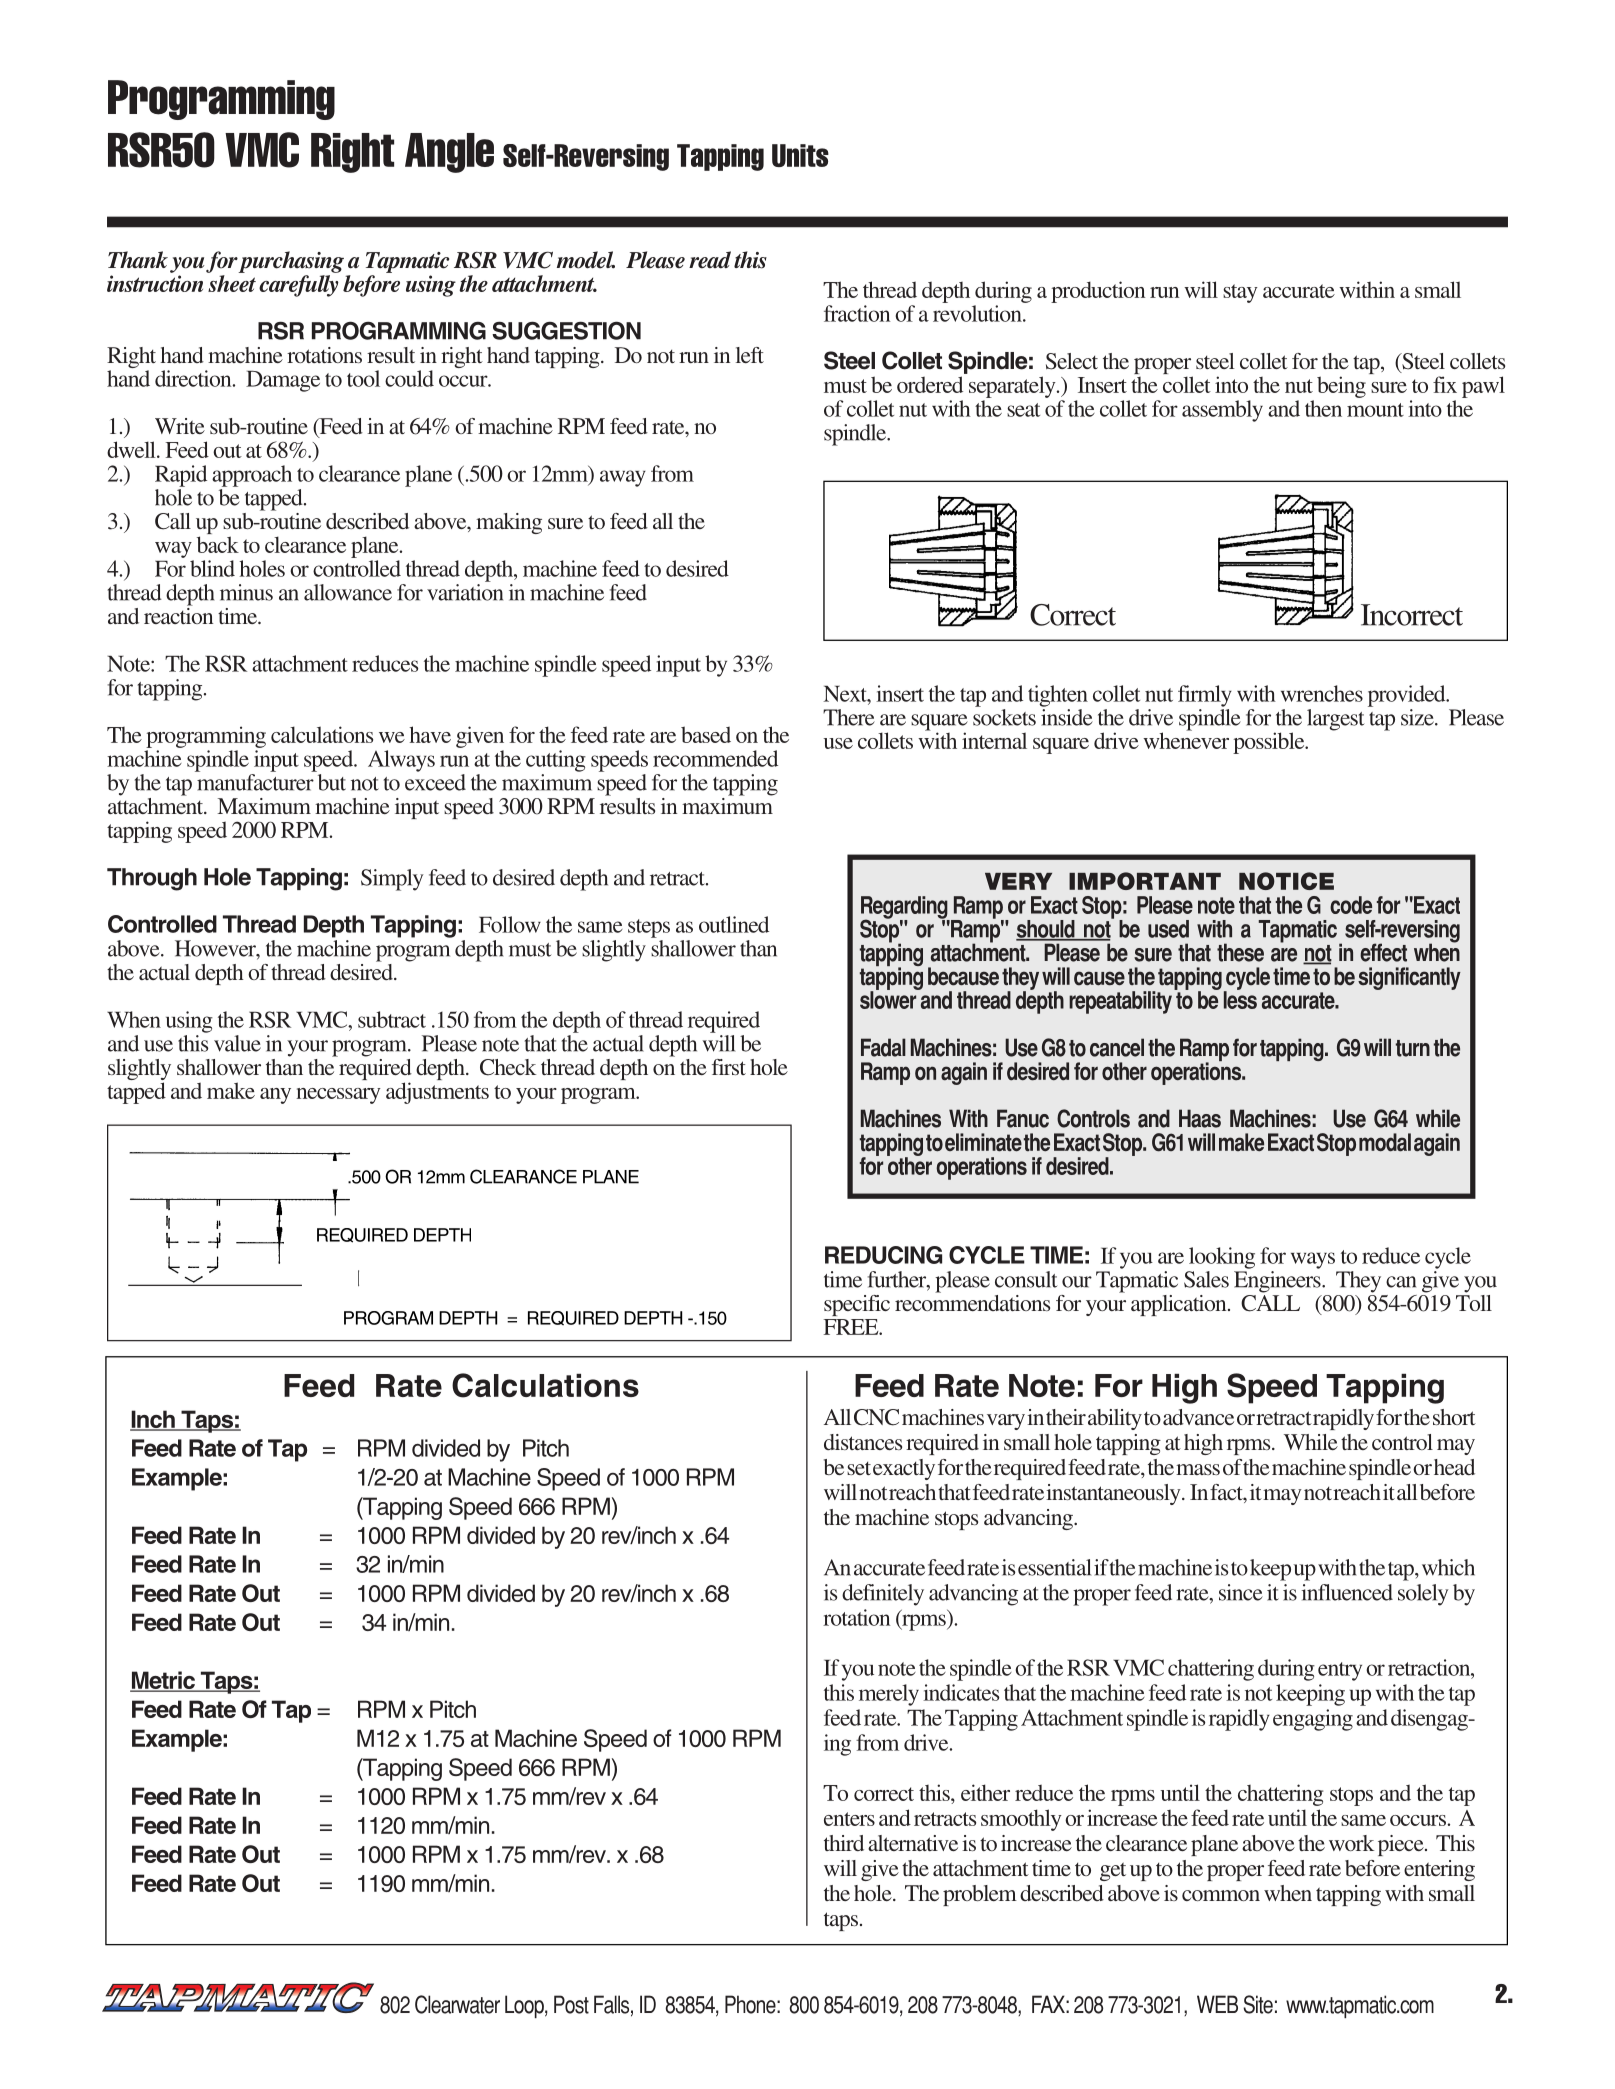 This screenshot has width=1615, height=2089. I want to click on third, so click(844, 1843).
